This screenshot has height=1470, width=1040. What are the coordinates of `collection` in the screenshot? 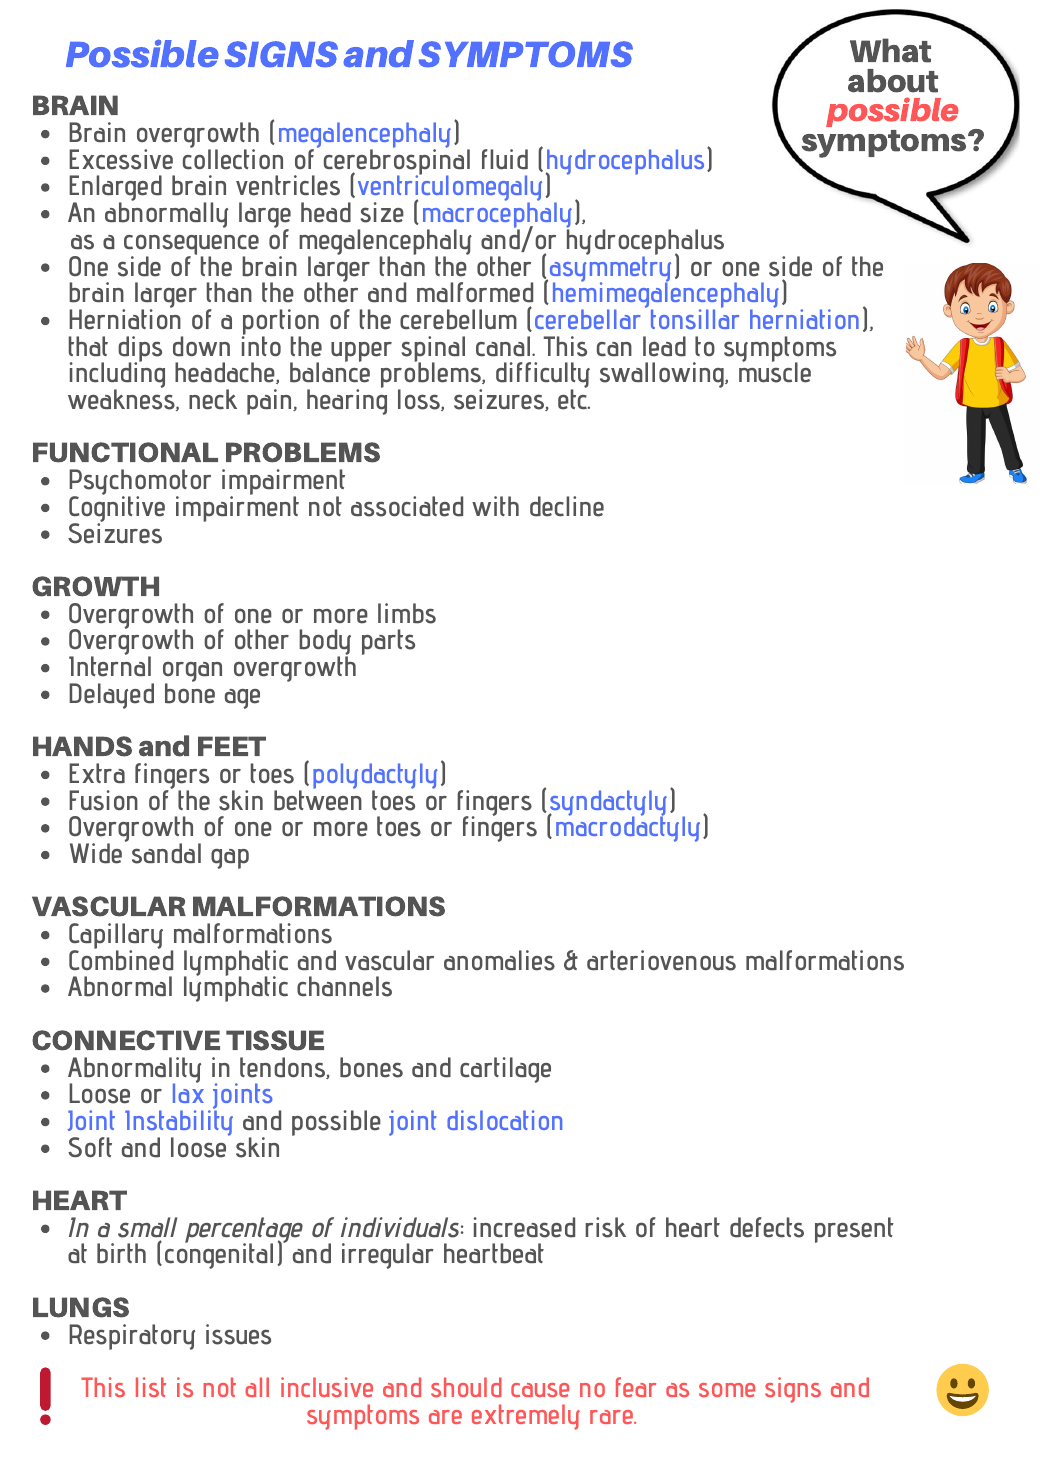 It's located at (233, 158).
